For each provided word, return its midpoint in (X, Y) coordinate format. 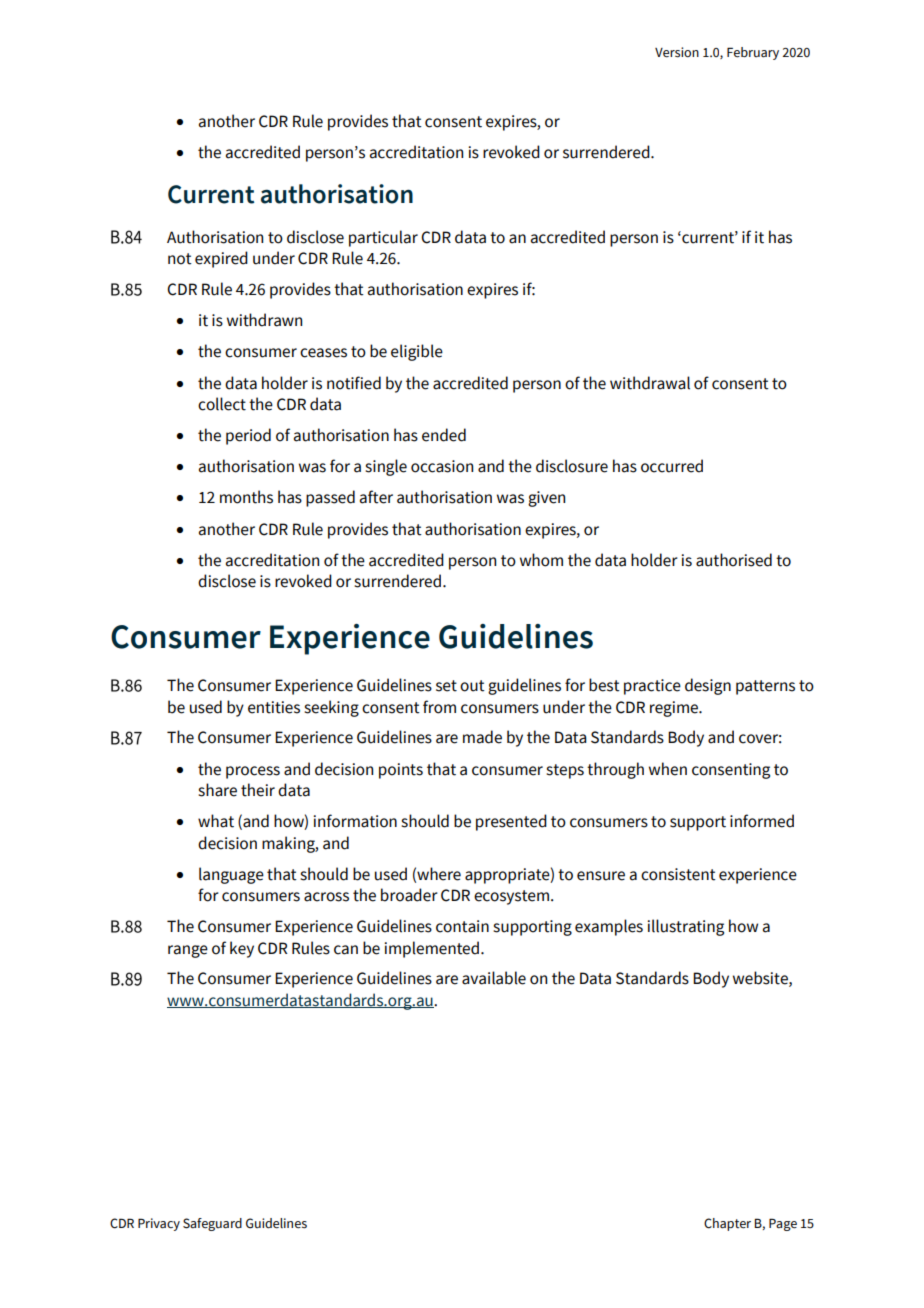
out (472, 686)
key (242, 949)
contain (462, 926)
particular (383, 238)
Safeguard (212, 1224)
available (494, 978)
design (708, 686)
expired (221, 259)
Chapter (727, 1224)
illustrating (685, 927)
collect (222, 404)
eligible (417, 352)
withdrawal (650, 383)
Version (677, 52)
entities (274, 707)
